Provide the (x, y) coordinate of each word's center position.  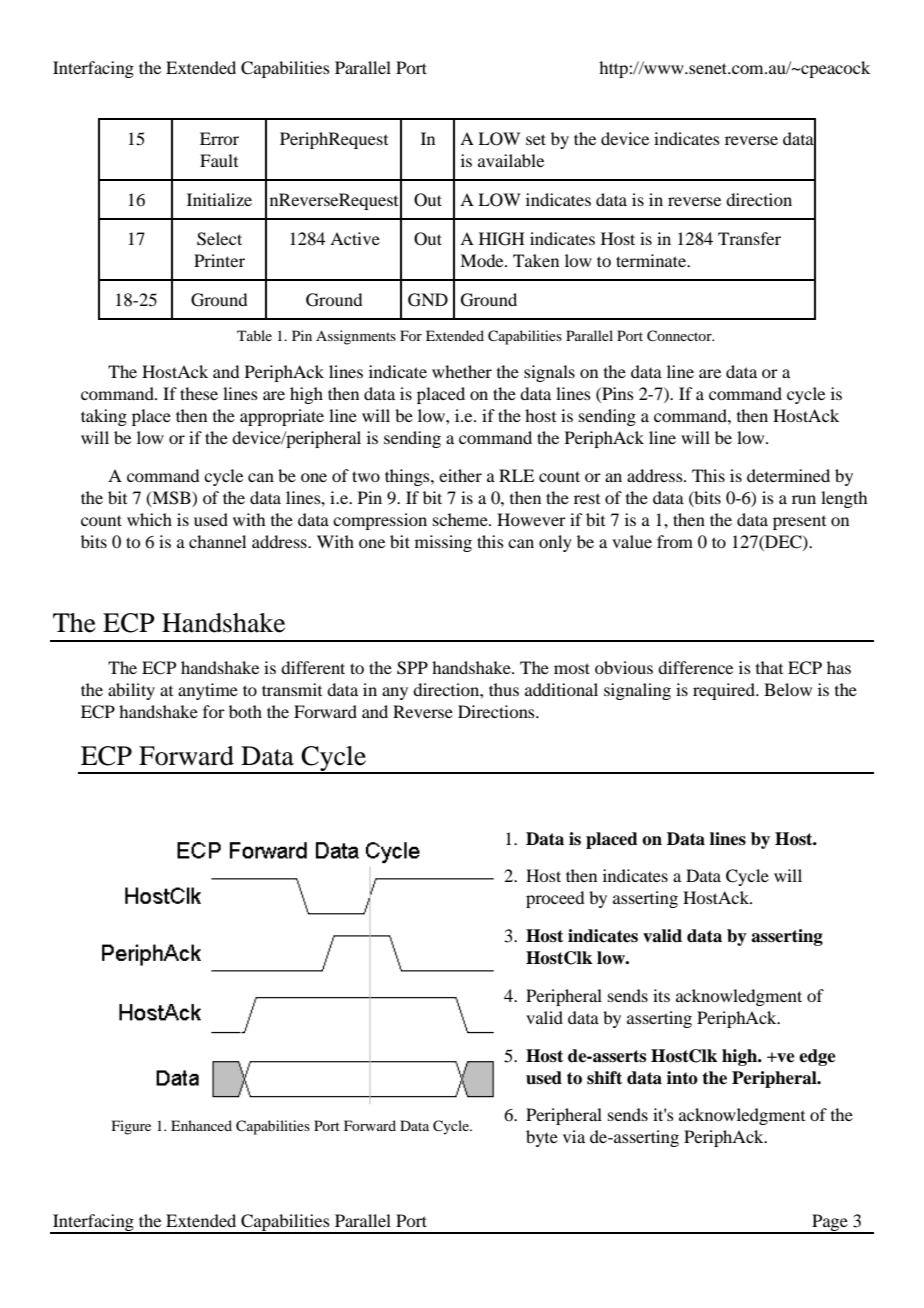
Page (830, 1223)
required (725, 691)
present (799, 523)
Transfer (749, 238)
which (149, 519)
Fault (219, 160)
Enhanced (201, 1125)
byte (542, 1138)
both (245, 711)
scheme (461, 519)
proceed (555, 899)
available (511, 160)
